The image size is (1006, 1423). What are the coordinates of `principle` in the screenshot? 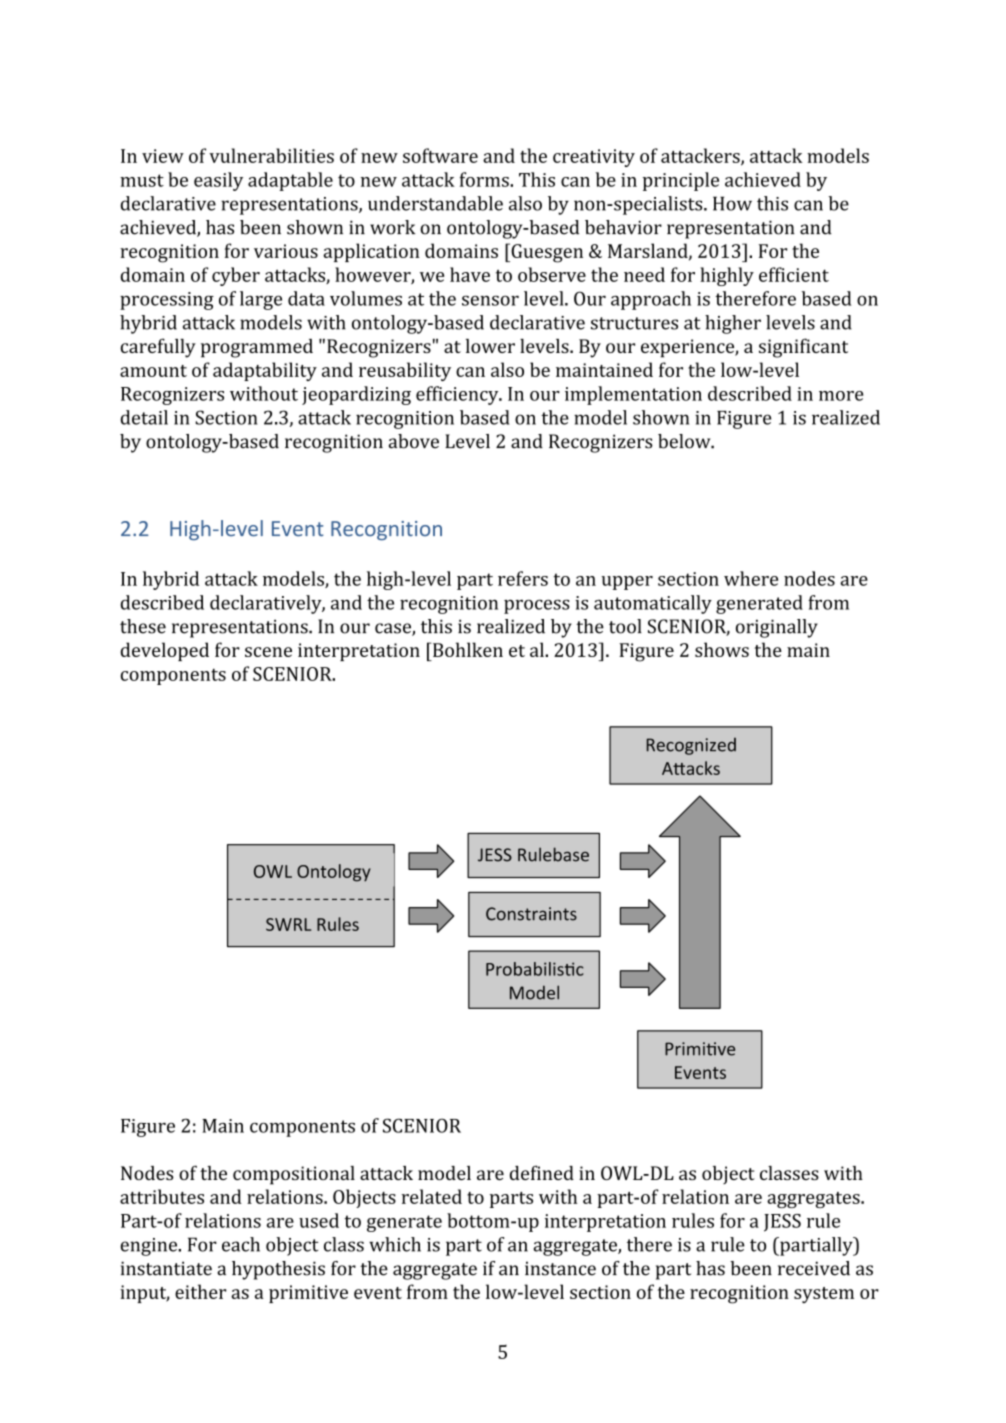 It's located at (681, 181).
